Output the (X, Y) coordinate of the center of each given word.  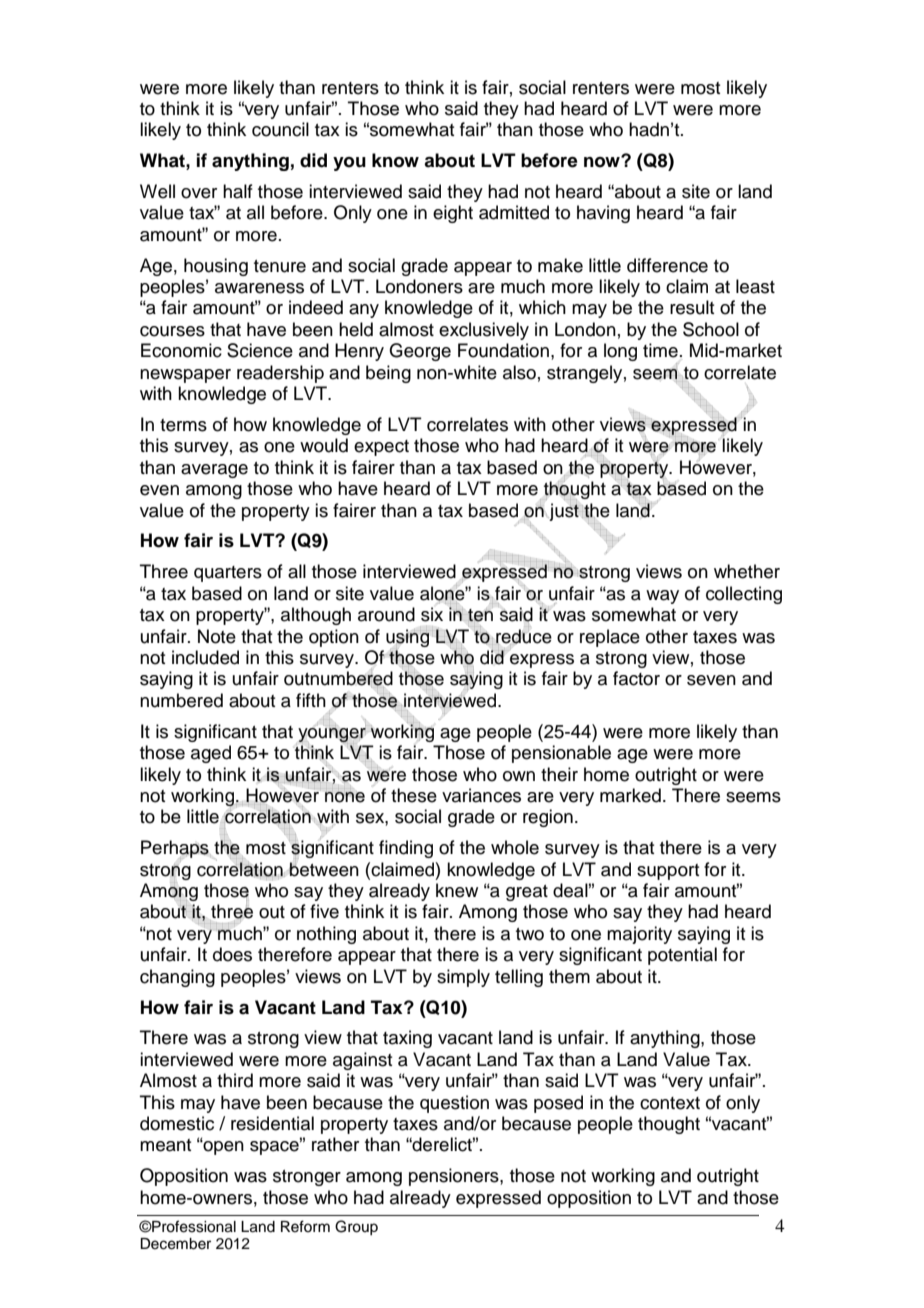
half (238, 191)
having (603, 214)
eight (453, 214)
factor (636, 678)
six (432, 614)
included (205, 657)
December (175, 1244)
